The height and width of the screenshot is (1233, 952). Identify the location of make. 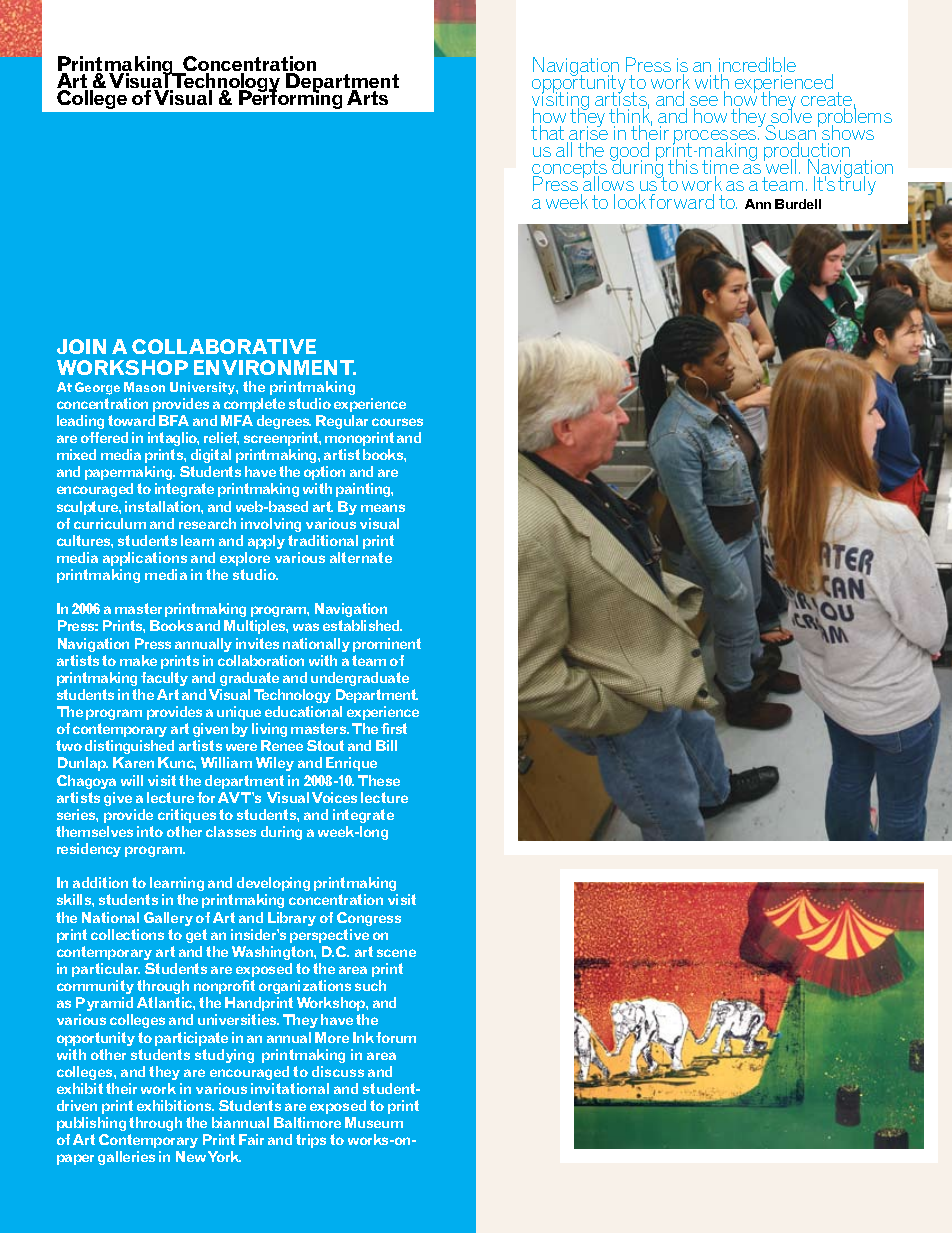
(138, 660).
